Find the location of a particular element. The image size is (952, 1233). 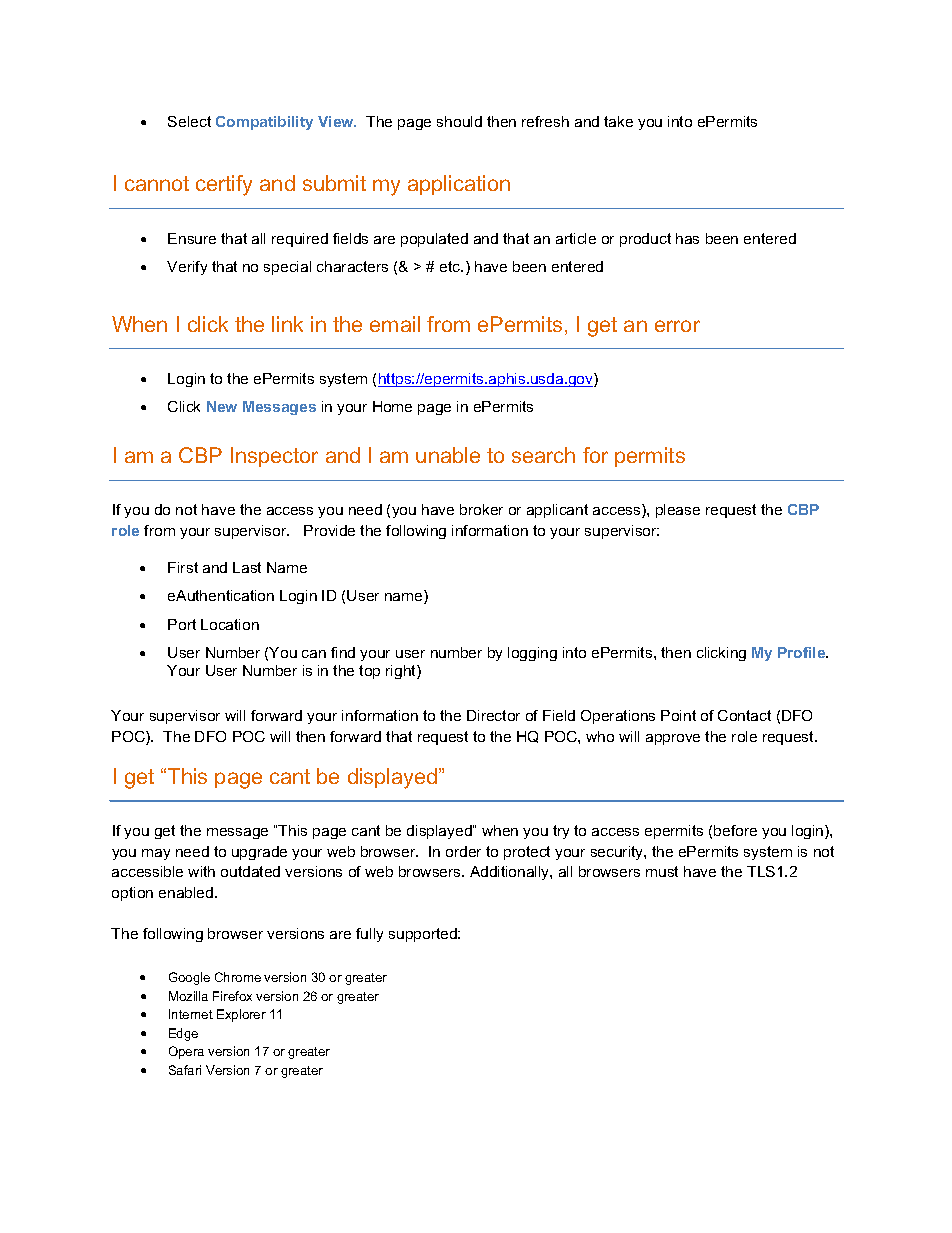

please is located at coordinates (678, 511).
